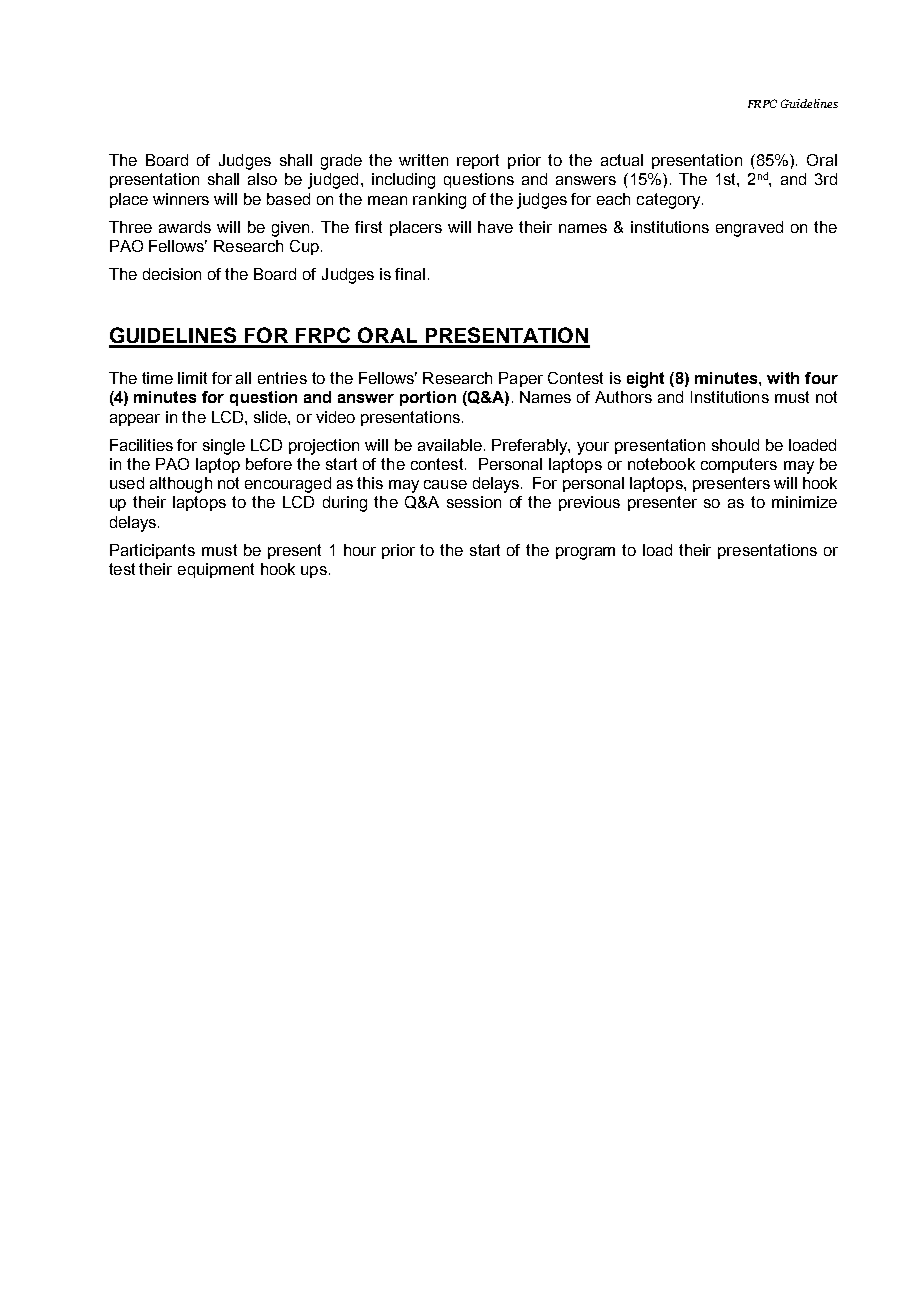 The image size is (924, 1308). What do you see at coordinates (804, 502) in the screenshot?
I see `minimize` at bounding box center [804, 502].
